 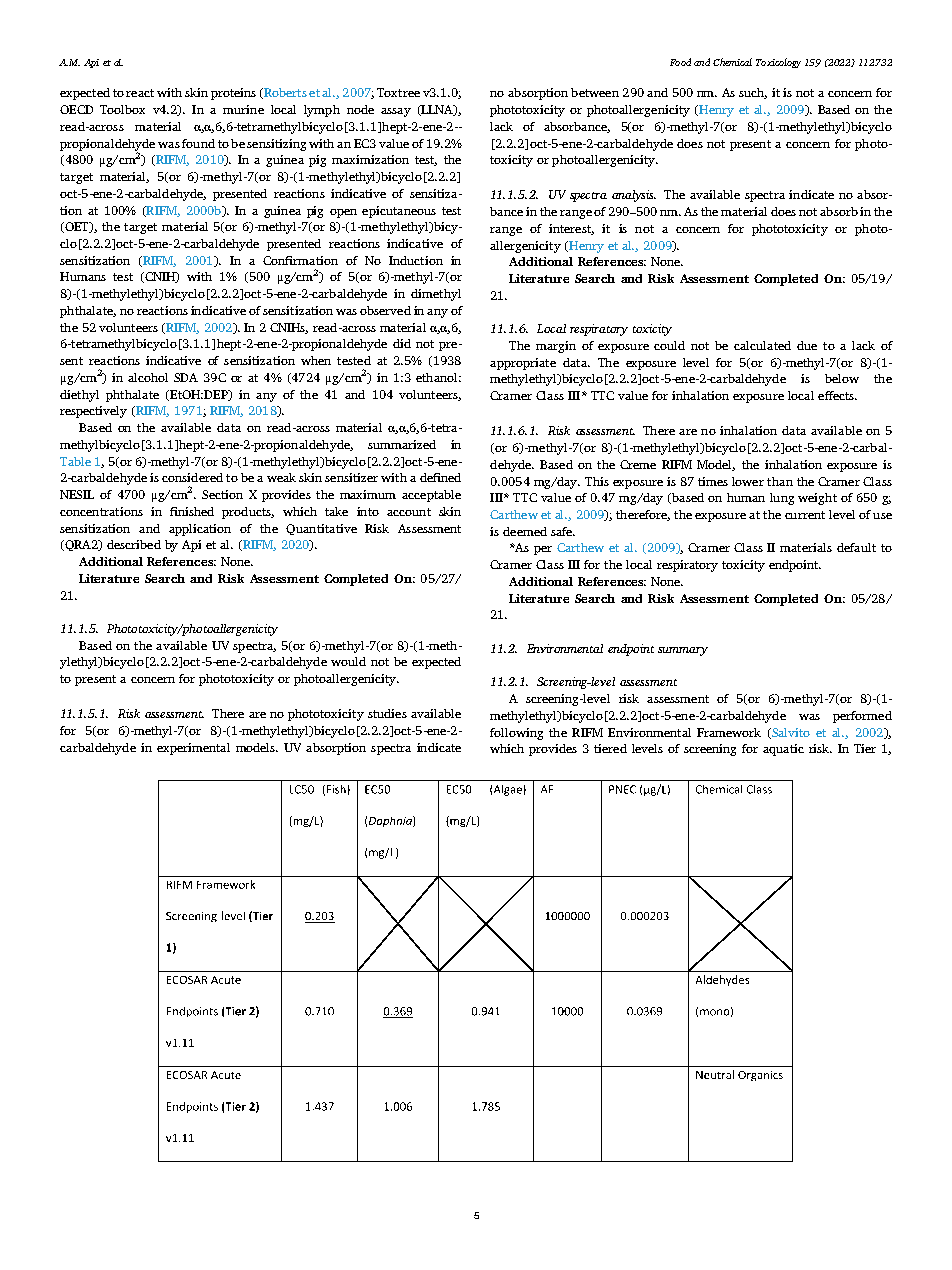 I want to click on experimental, so click(x=193, y=749).
